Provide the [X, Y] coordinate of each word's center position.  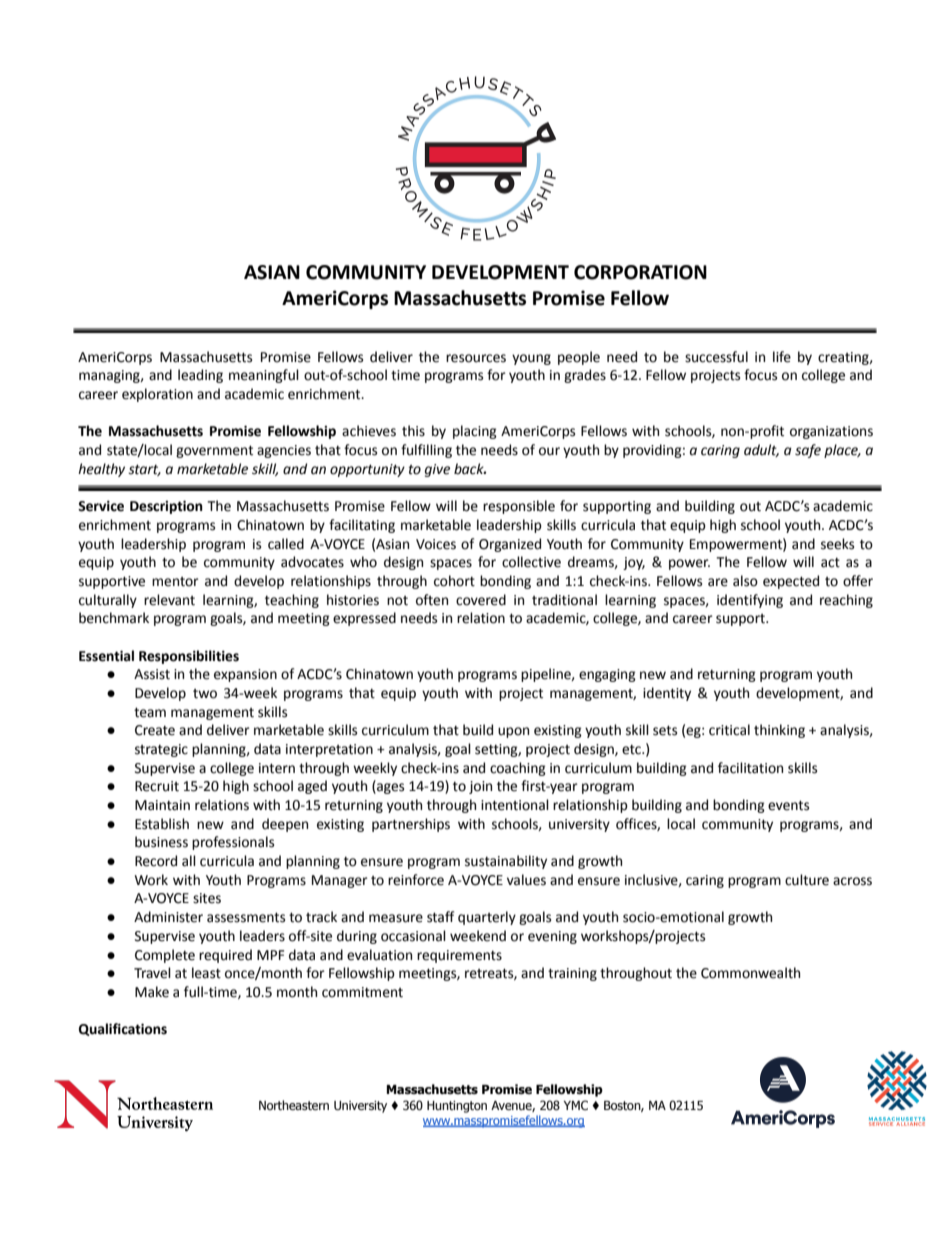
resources [476, 358]
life [782, 357]
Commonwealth [750, 973]
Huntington [457, 1107]
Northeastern [294, 1105]
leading [200, 376]
